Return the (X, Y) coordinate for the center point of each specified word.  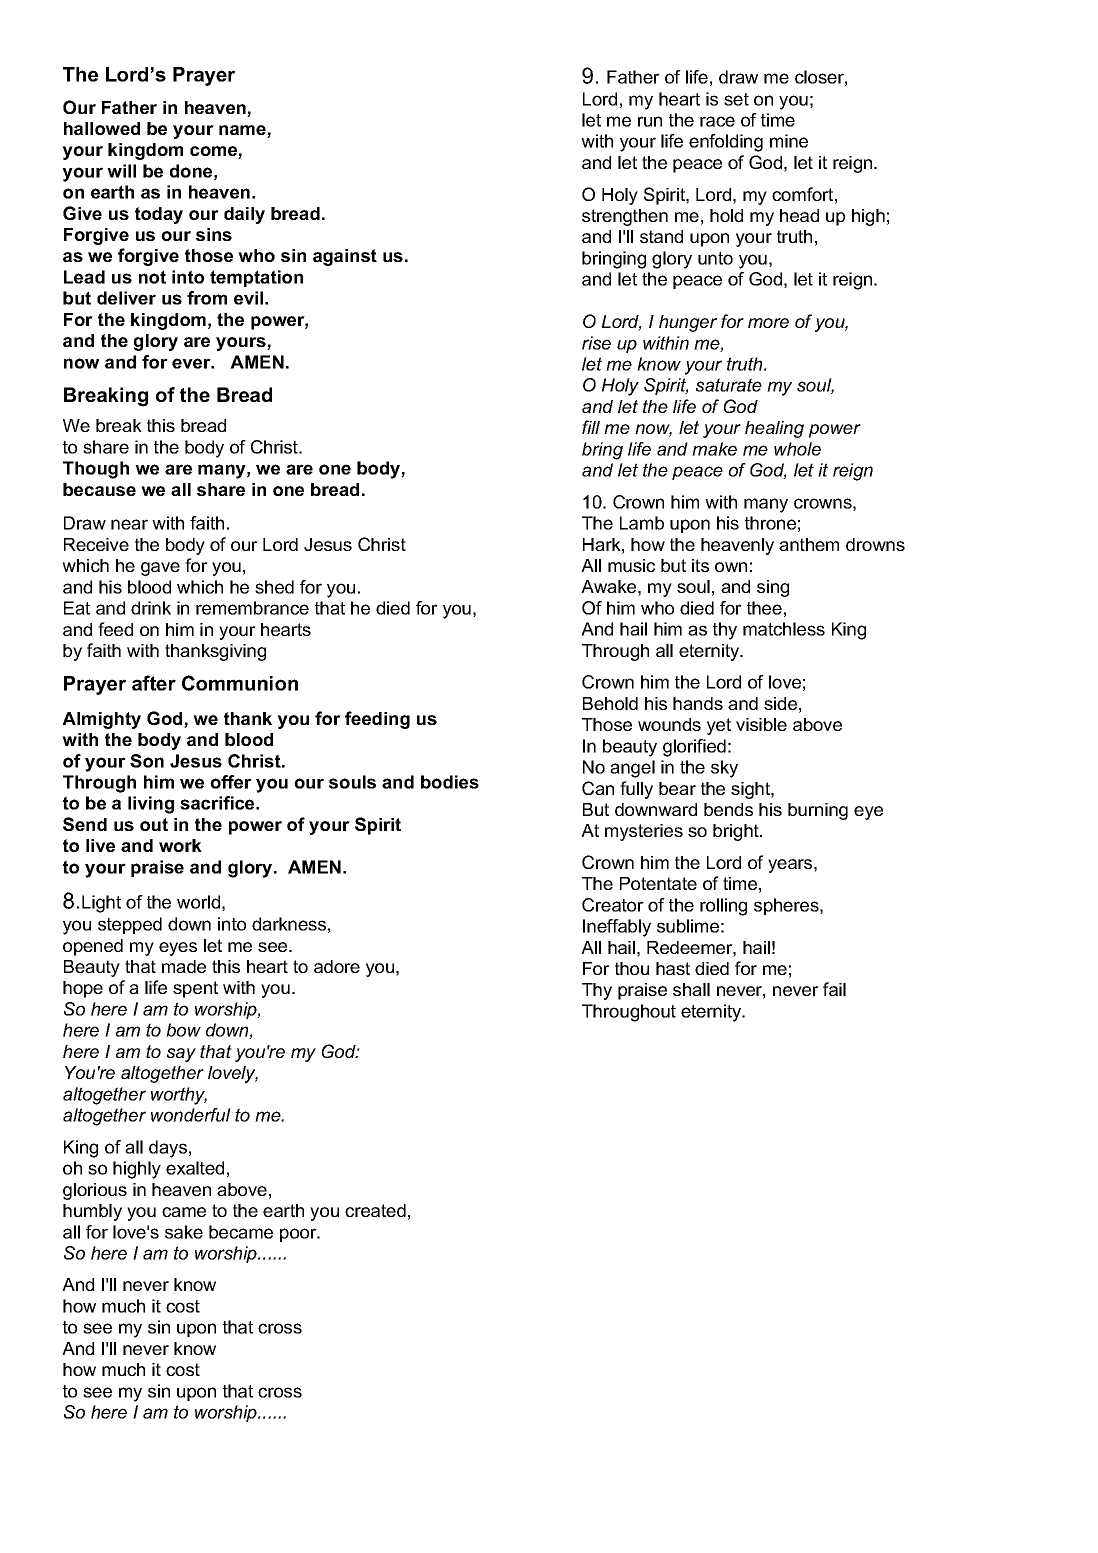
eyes (178, 949)
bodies (450, 782)
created (375, 1210)
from (207, 298)
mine (789, 141)
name (243, 131)
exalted (195, 1168)
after (154, 683)
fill (591, 427)
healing (774, 429)
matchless (784, 629)
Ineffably (617, 928)
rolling (723, 907)
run (650, 121)
